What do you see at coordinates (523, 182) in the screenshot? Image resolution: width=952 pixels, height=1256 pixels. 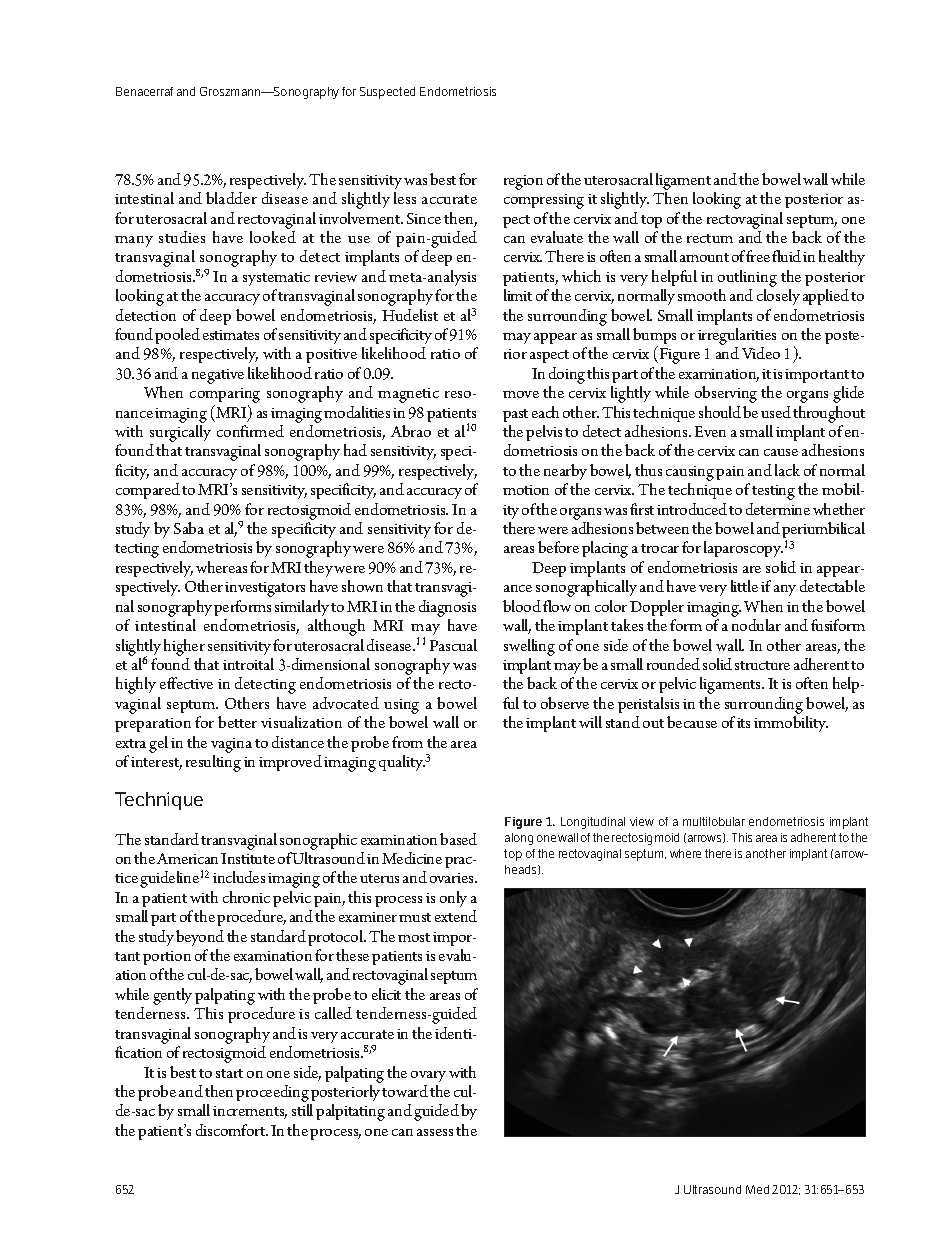 I see `region` at bounding box center [523, 182].
